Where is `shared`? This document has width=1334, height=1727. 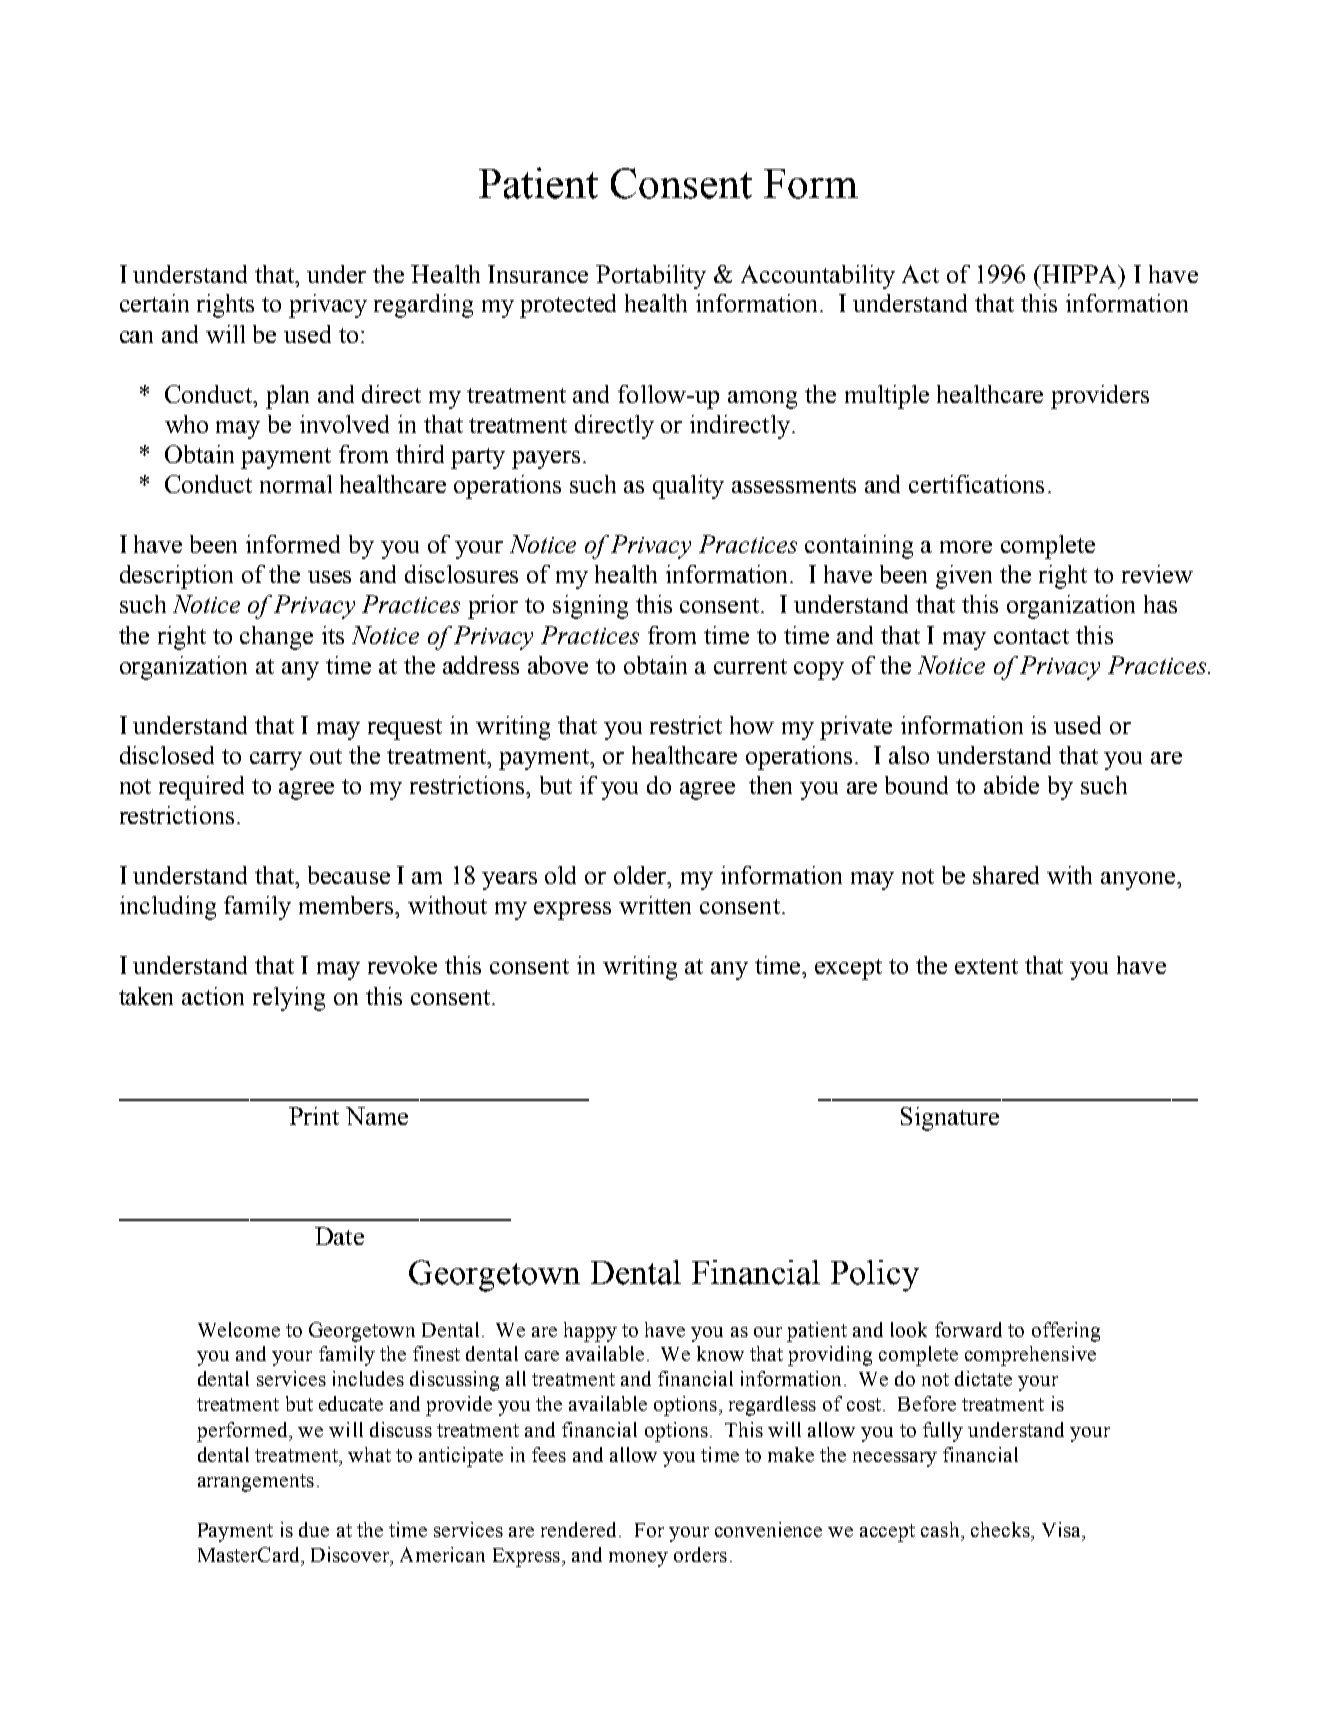 shared is located at coordinates (1006, 875).
